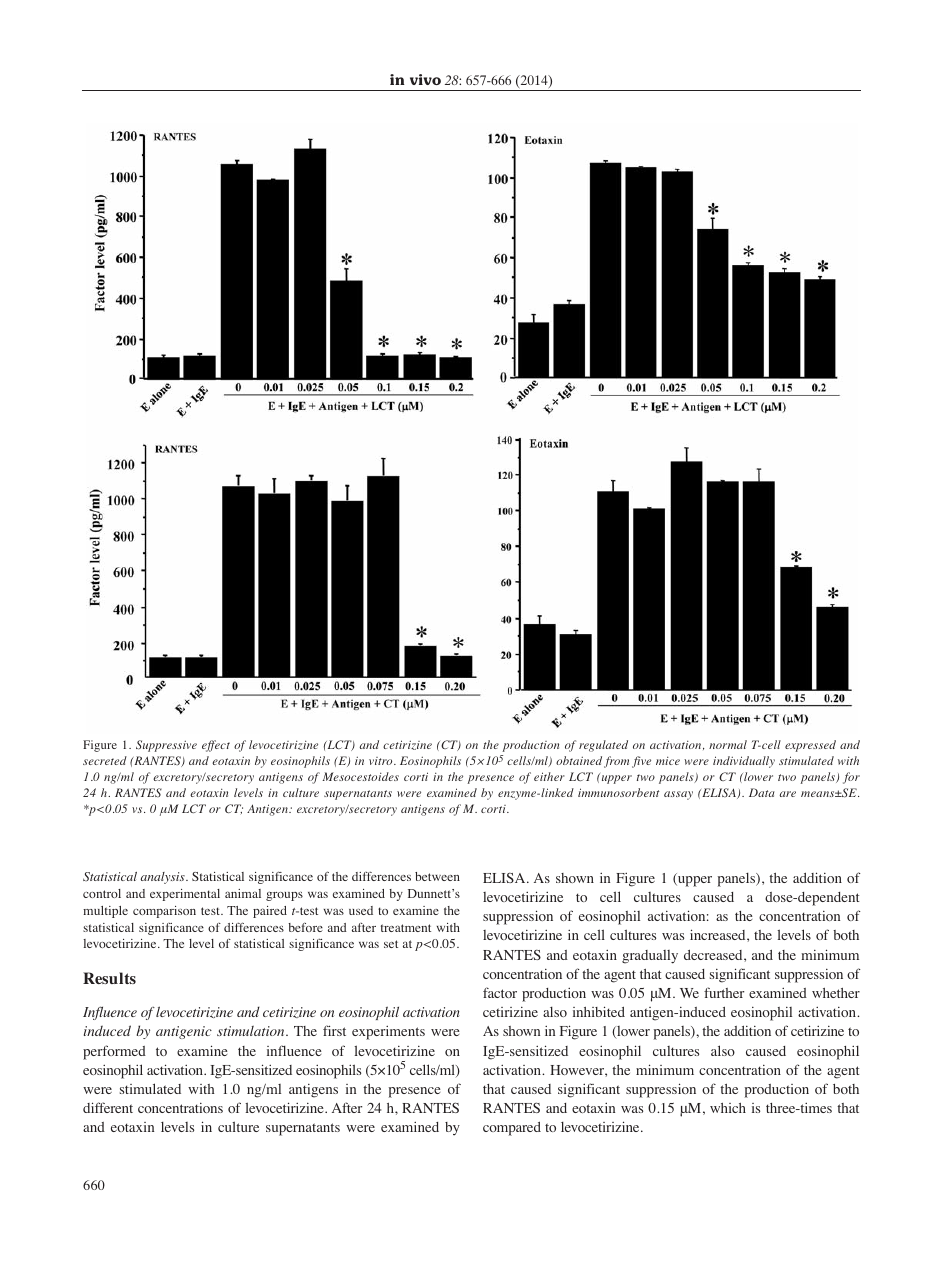 This page has width=952, height=1270. Describe the element at coordinates (603, 746) in the page. I see `regulated` at that location.
